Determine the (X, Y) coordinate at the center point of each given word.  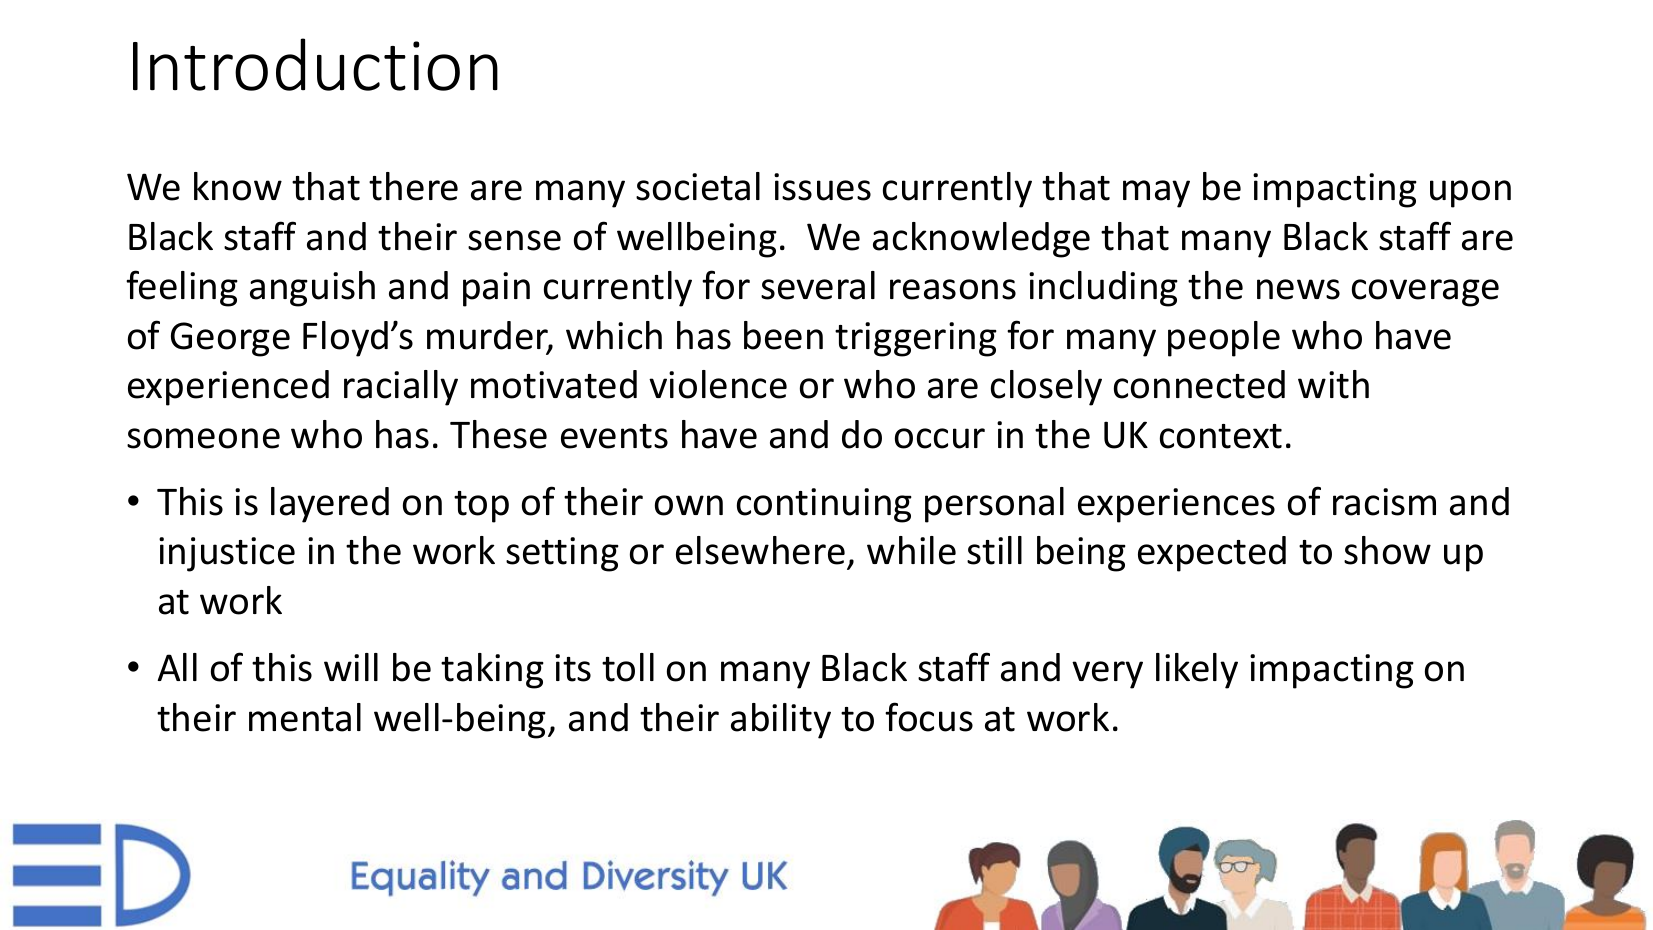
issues (822, 187)
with (1333, 384)
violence (718, 384)
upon (1470, 194)
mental (305, 717)
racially (401, 388)
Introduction (315, 64)
